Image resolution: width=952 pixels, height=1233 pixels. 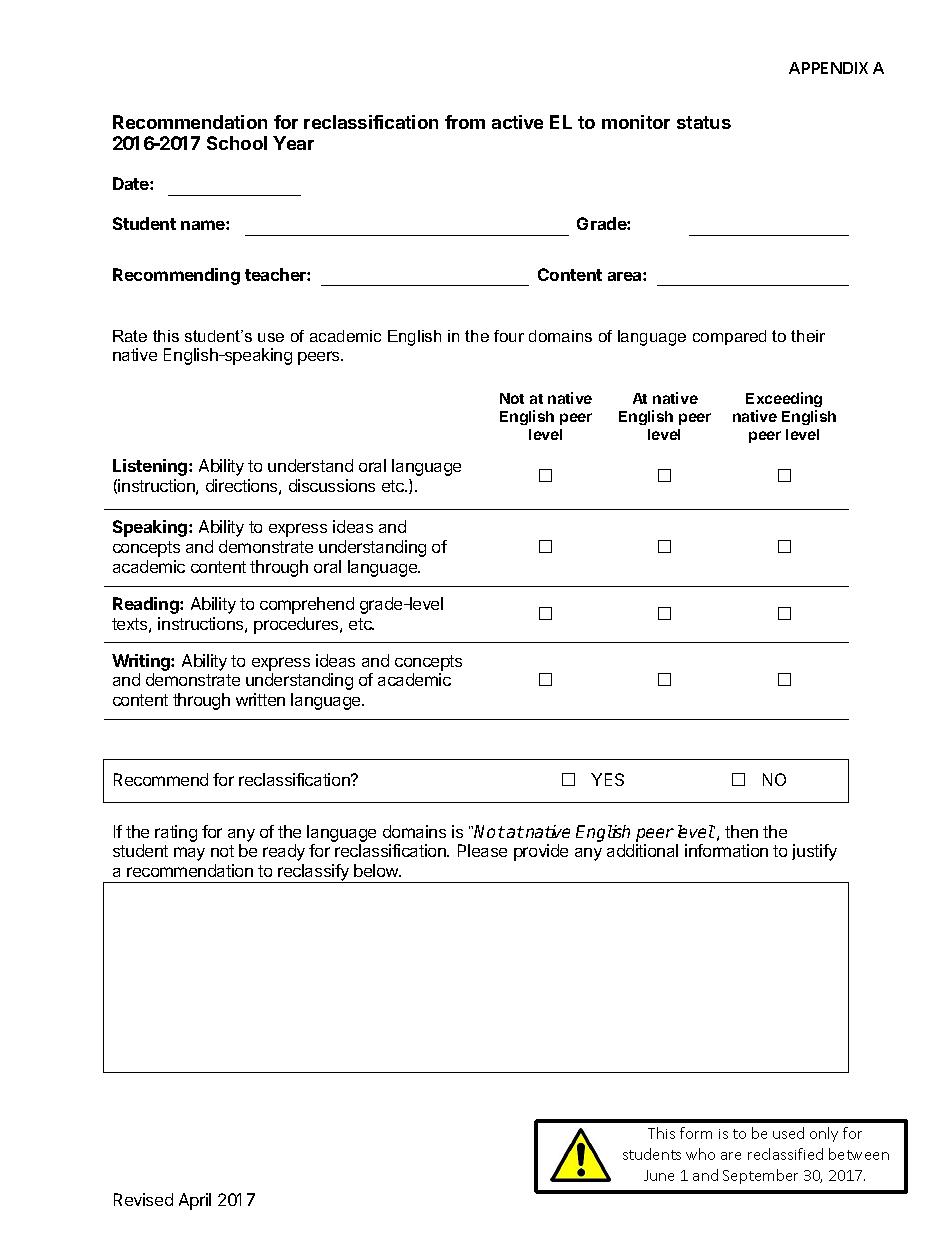 What do you see at coordinates (237, 143) in the screenshot?
I see `School` at bounding box center [237, 143].
